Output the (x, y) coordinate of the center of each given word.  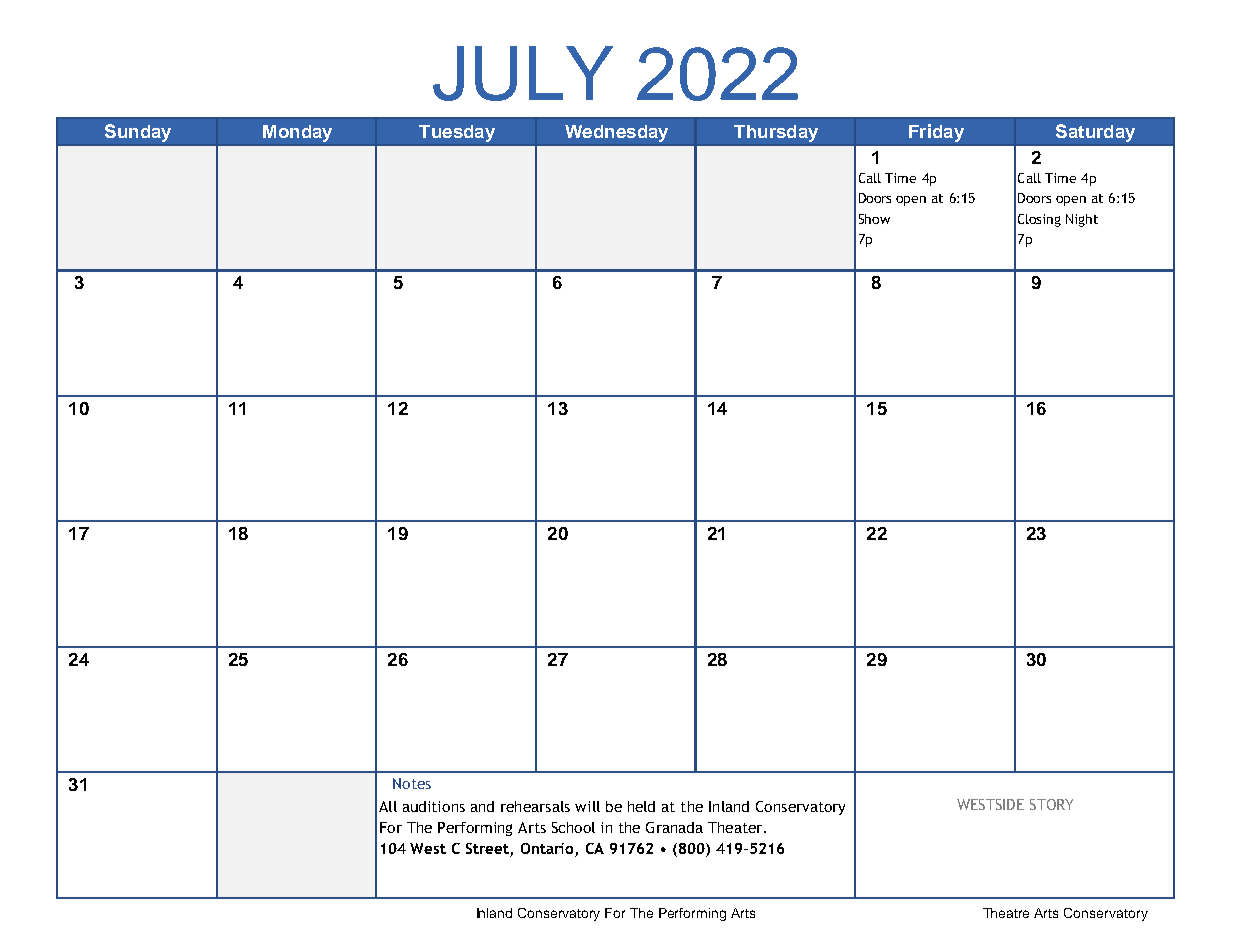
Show (874, 219)
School (573, 827)
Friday (936, 133)
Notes (412, 783)
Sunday (138, 133)
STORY (1051, 804)
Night (1082, 220)
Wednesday (616, 133)
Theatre (1006, 913)
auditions (434, 806)
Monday (297, 133)
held (641, 806)
